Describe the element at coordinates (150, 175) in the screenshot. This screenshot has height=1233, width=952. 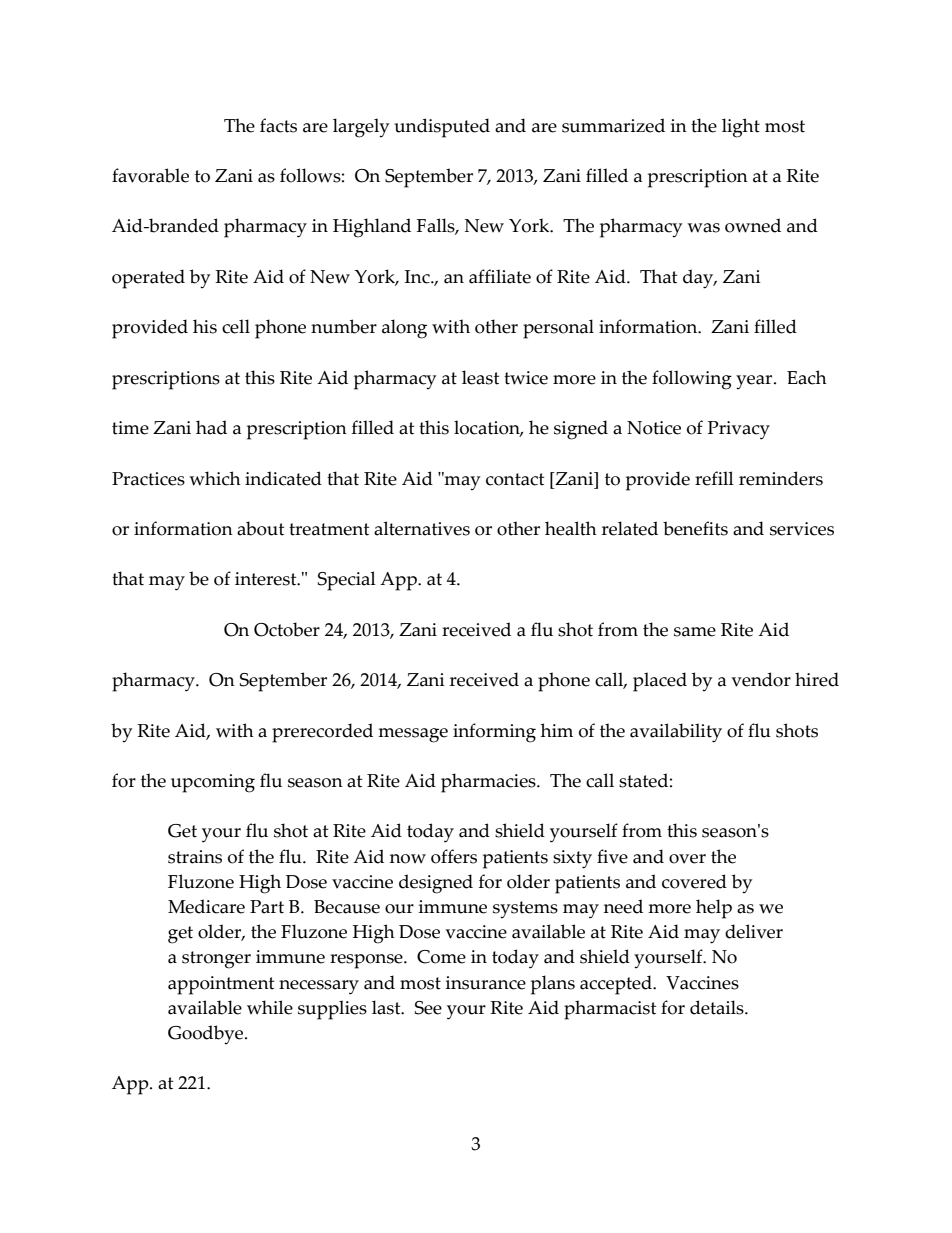
I see `favorable` at that location.
